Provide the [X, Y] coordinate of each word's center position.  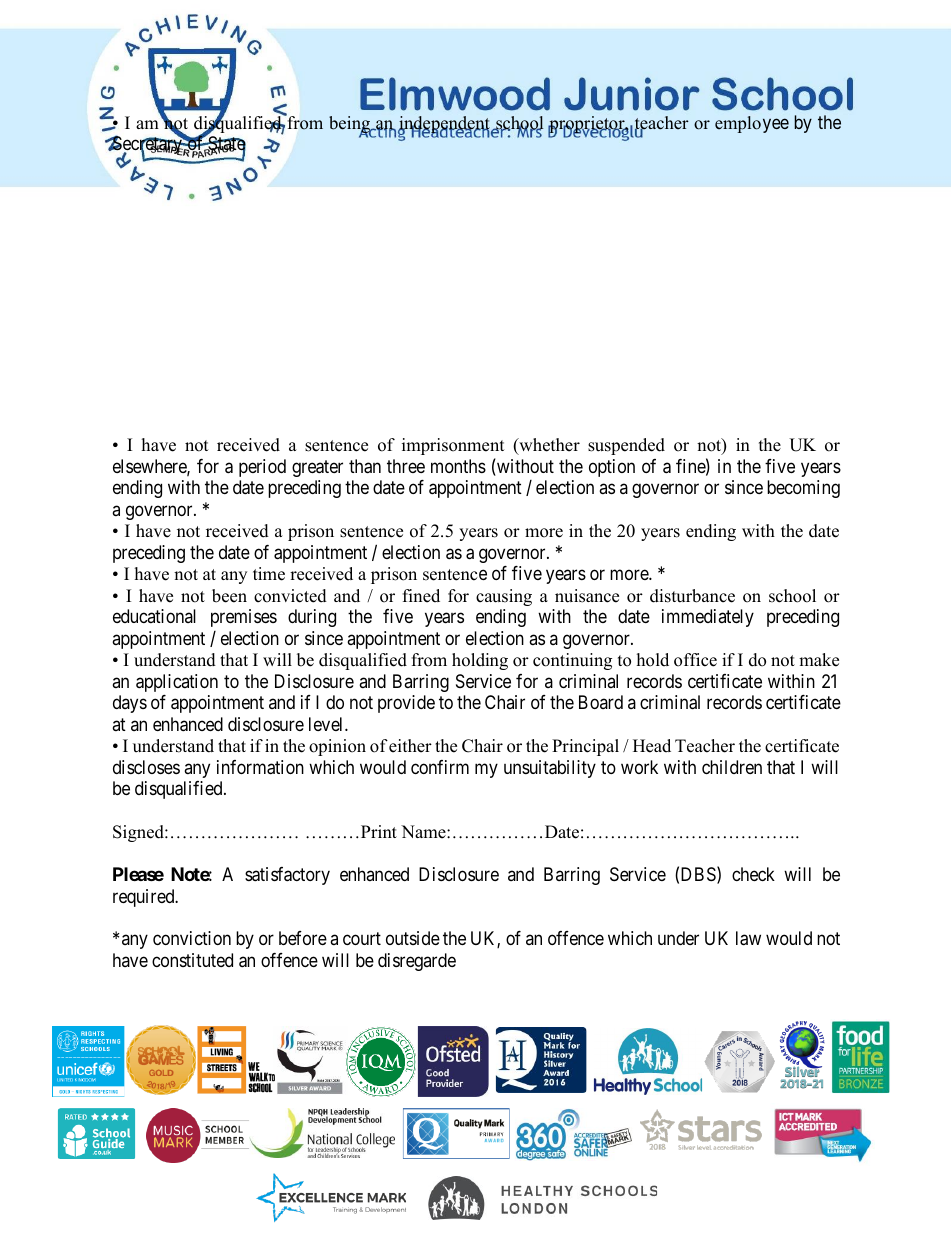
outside [413, 938]
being [351, 126]
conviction [192, 938]
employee [752, 124]
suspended [626, 446]
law [748, 938]
